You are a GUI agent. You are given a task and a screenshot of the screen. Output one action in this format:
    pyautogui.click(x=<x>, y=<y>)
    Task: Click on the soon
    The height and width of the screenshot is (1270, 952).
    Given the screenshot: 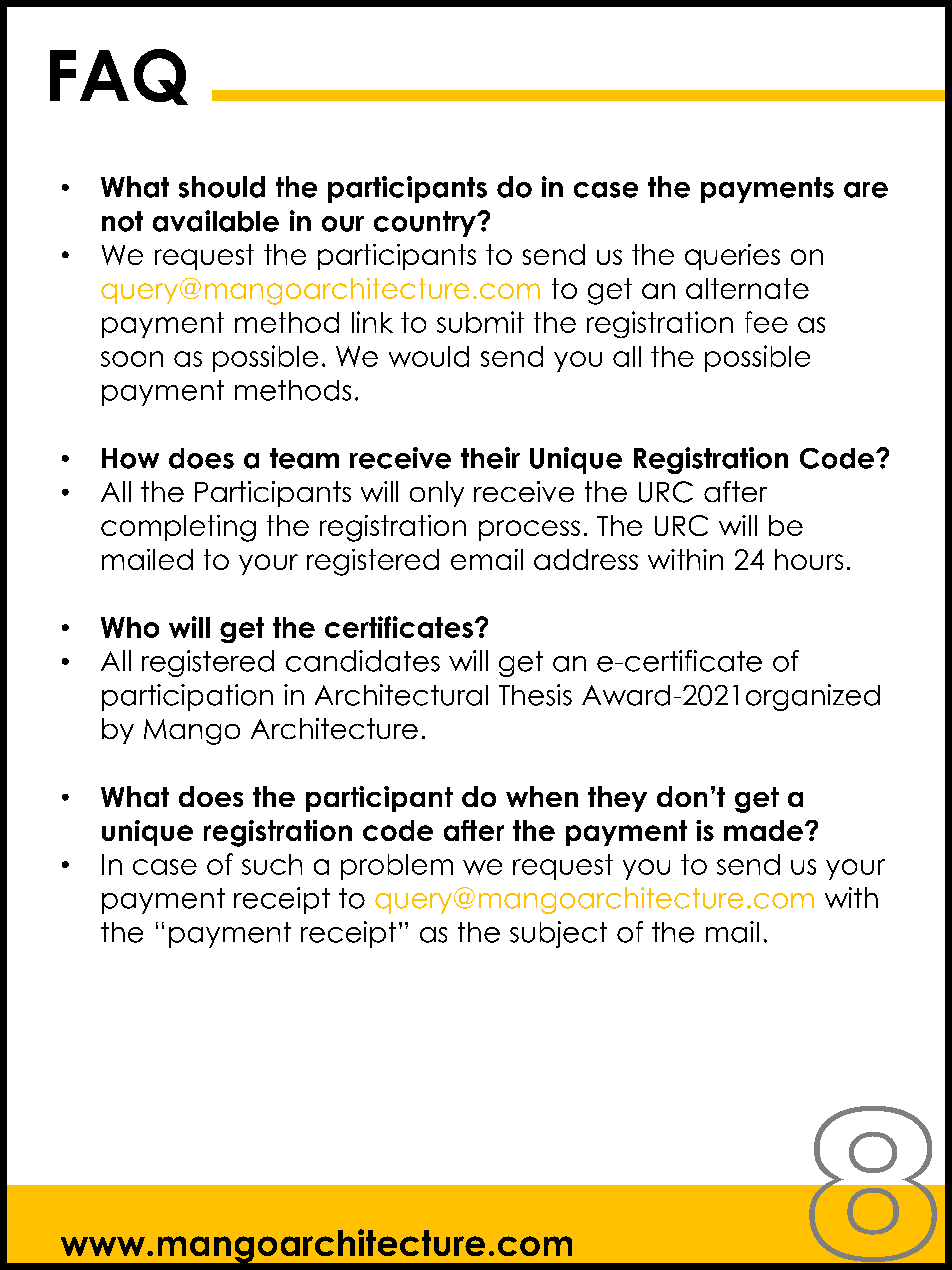 What is the action you would take?
    pyautogui.click(x=132, y=359)
